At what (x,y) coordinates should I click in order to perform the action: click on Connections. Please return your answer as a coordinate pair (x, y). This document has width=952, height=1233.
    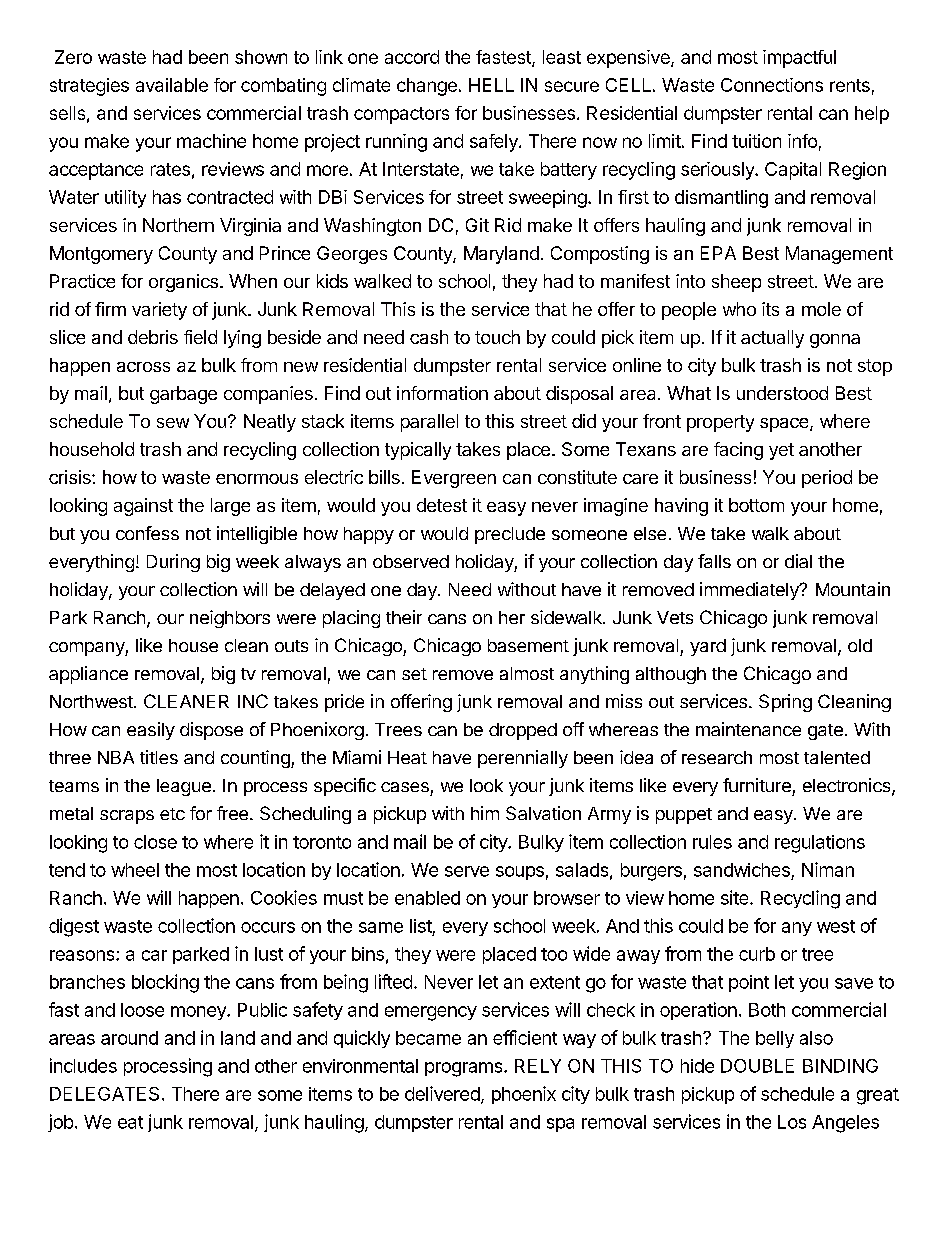
    Looking at the image, I should click on (772, 85).
